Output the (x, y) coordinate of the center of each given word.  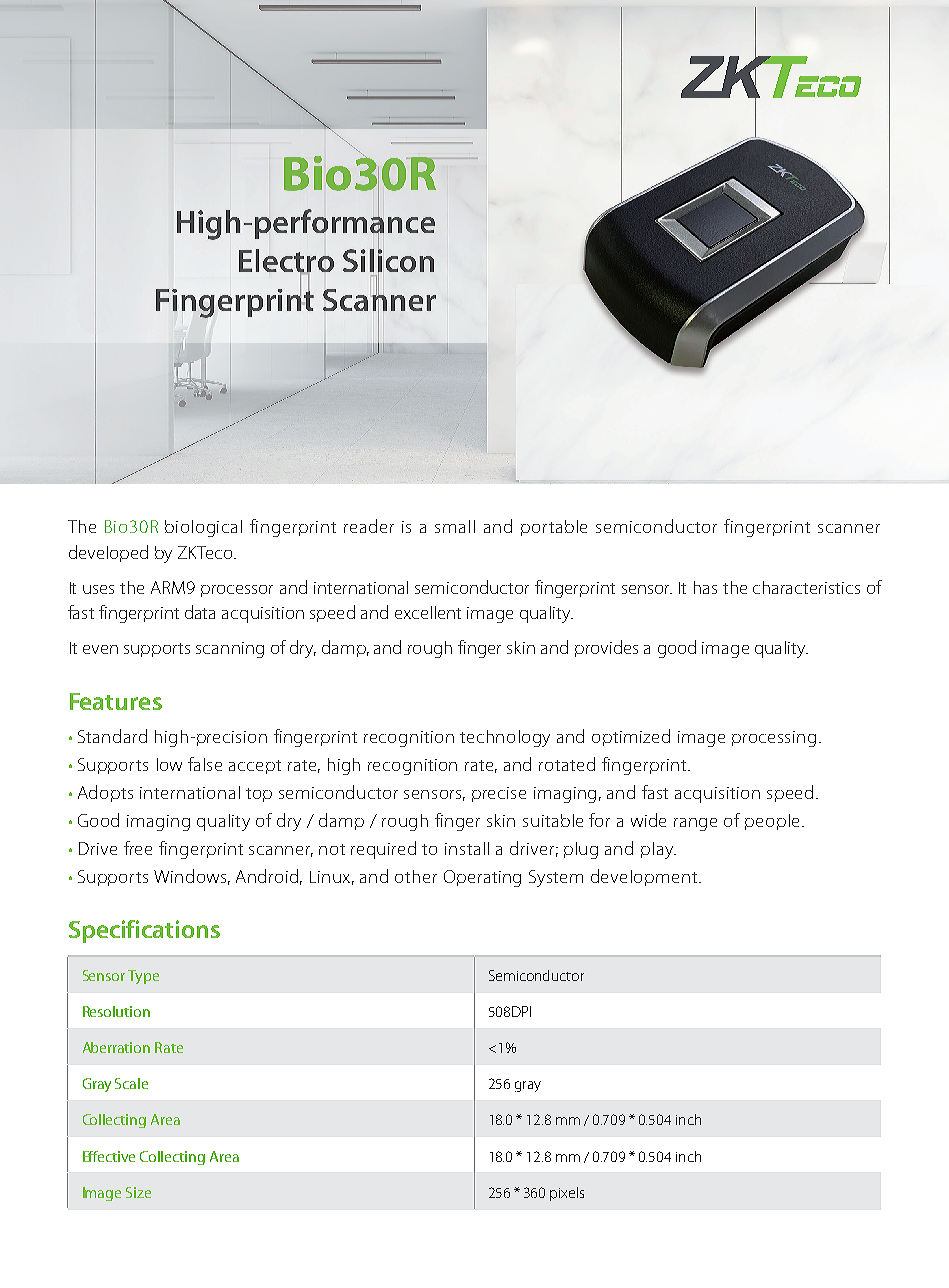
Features (116, 701)
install (467, 848)
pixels (567, 1194)
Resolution (116, 1011)
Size (138, 1192)
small (455, 526)
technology (505, 738)
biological (203, 528)
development (645, 877)
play (658, 850)
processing (774, 739)
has (705, 587)
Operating (482, 878)
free (138, 848)
